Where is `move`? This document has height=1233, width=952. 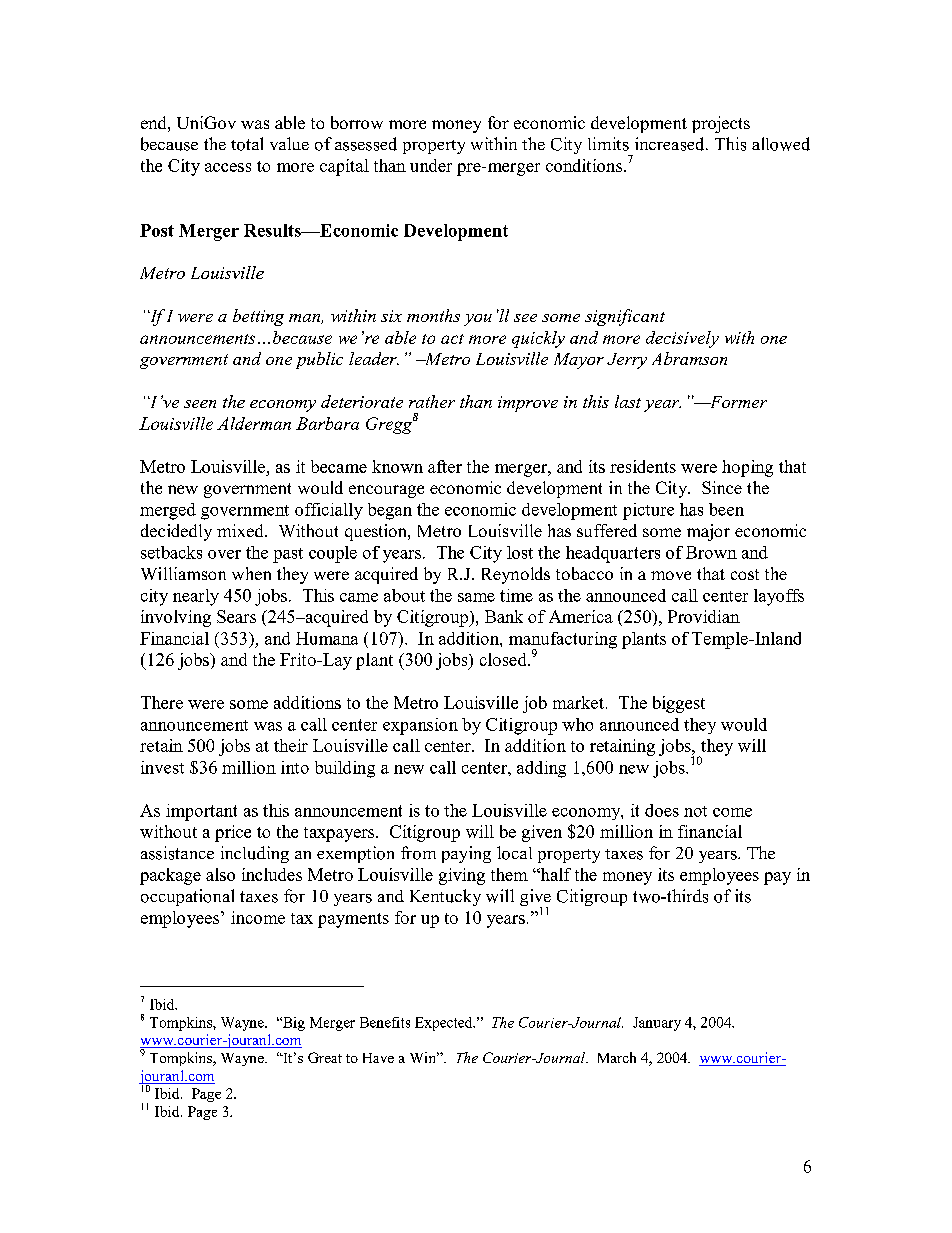 move is located at coordinates (671, 575).
